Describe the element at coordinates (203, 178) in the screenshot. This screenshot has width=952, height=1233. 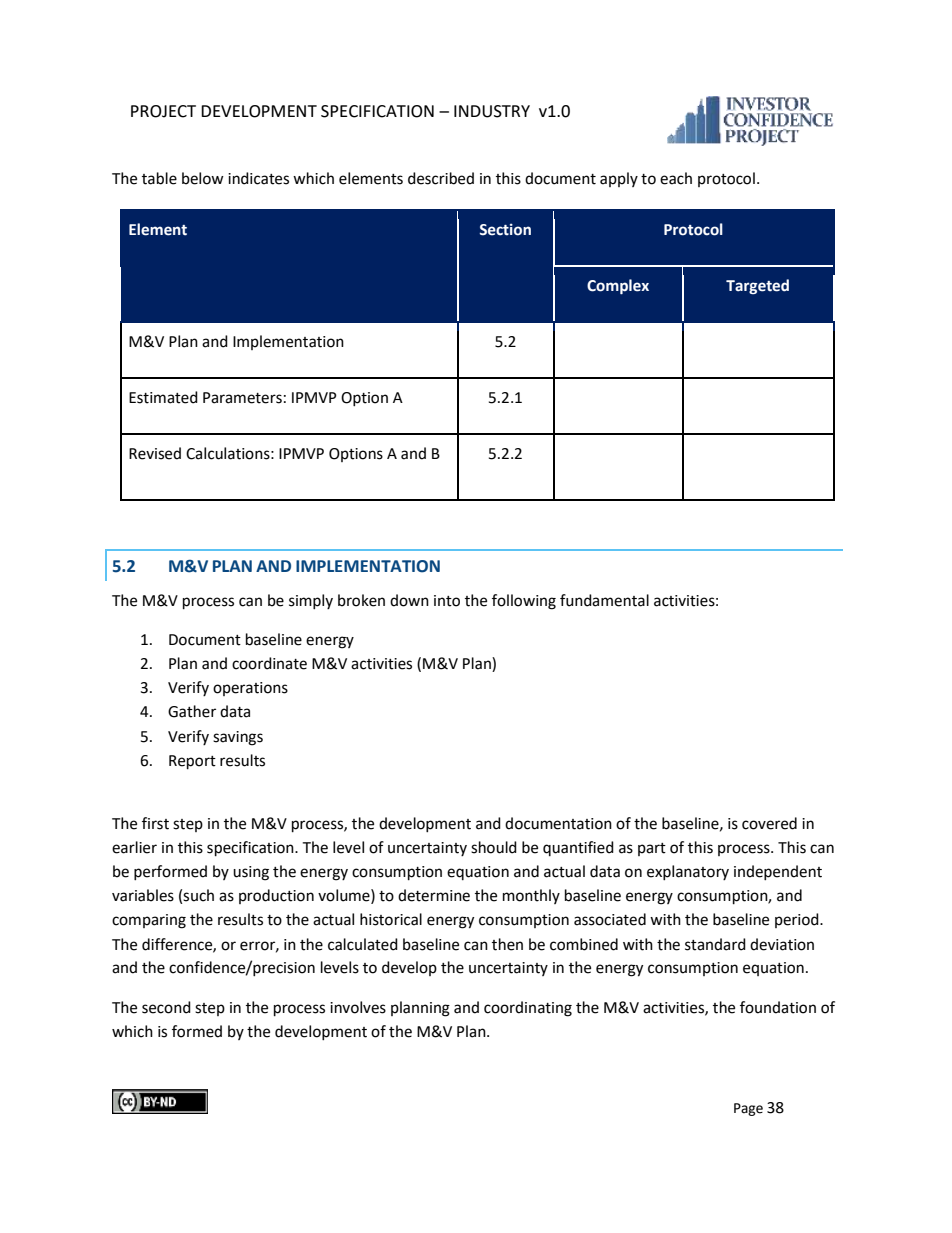
I see `below` at that location.
